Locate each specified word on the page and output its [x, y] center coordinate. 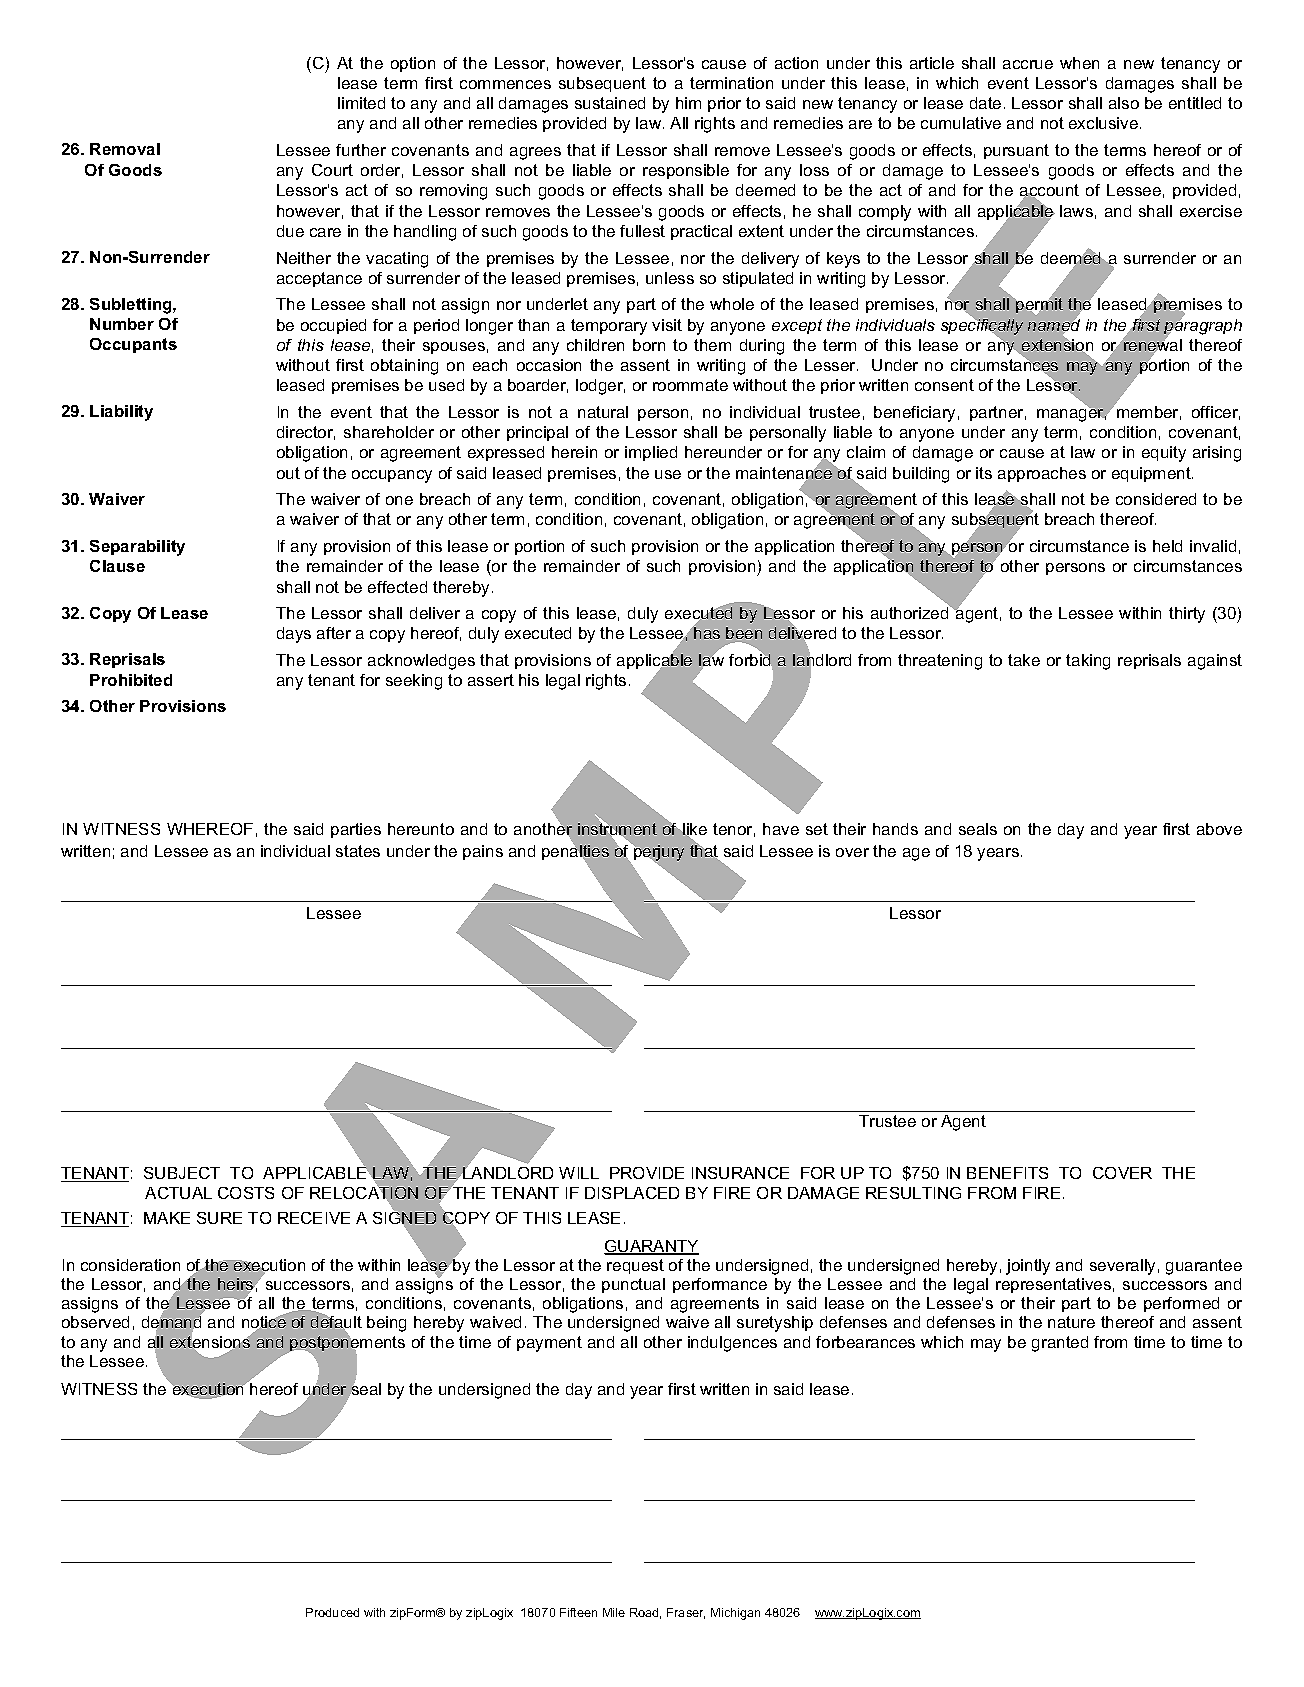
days [294, 635]
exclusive [1103, 123]
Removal [125, 149]
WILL [579, 1173]
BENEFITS [1007, 1173]
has [706, 632]
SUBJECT [182, 1173]
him [688, 103]
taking [1088, 662]
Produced [332, 1612]
